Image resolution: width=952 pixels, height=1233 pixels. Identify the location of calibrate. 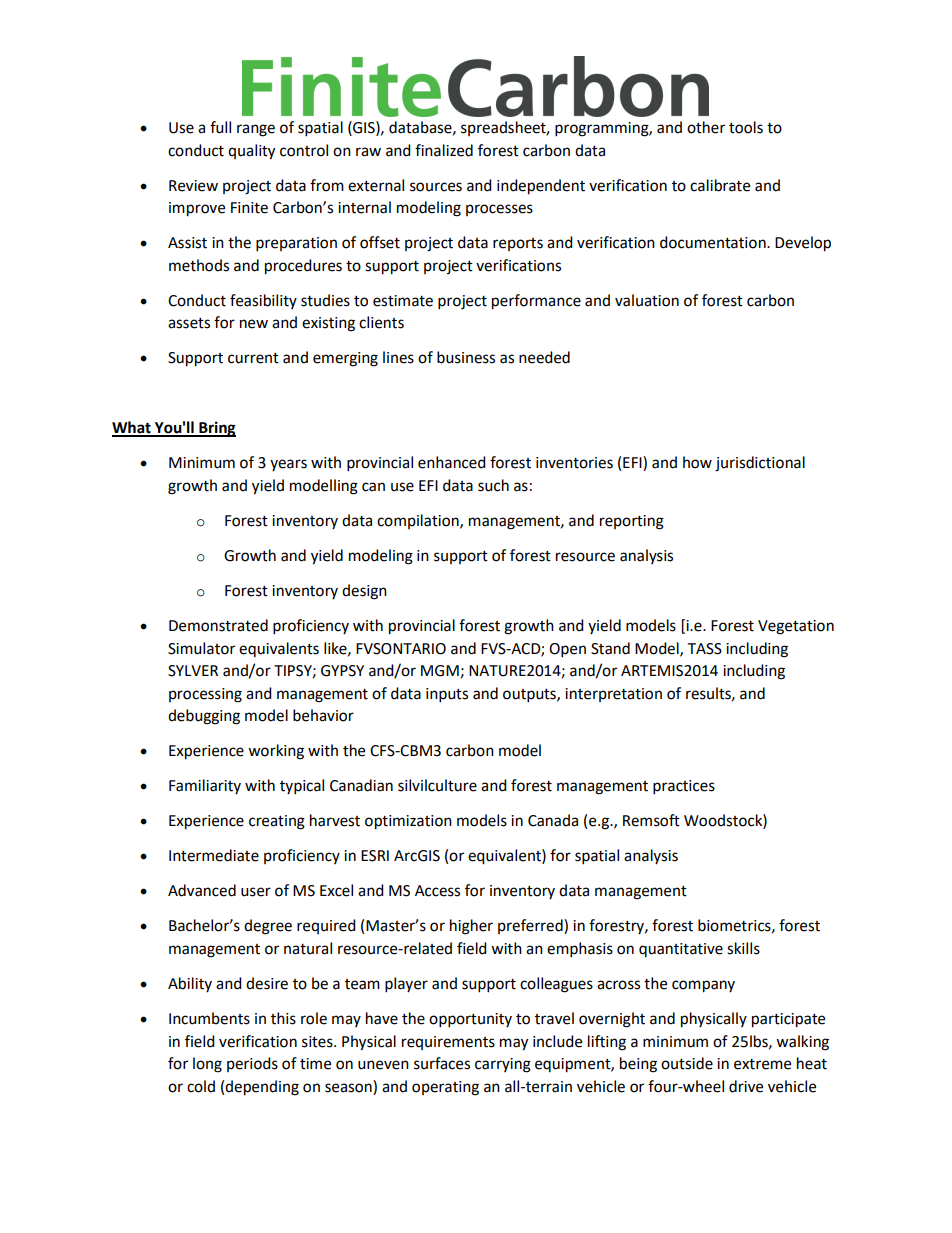
(720, 185).
